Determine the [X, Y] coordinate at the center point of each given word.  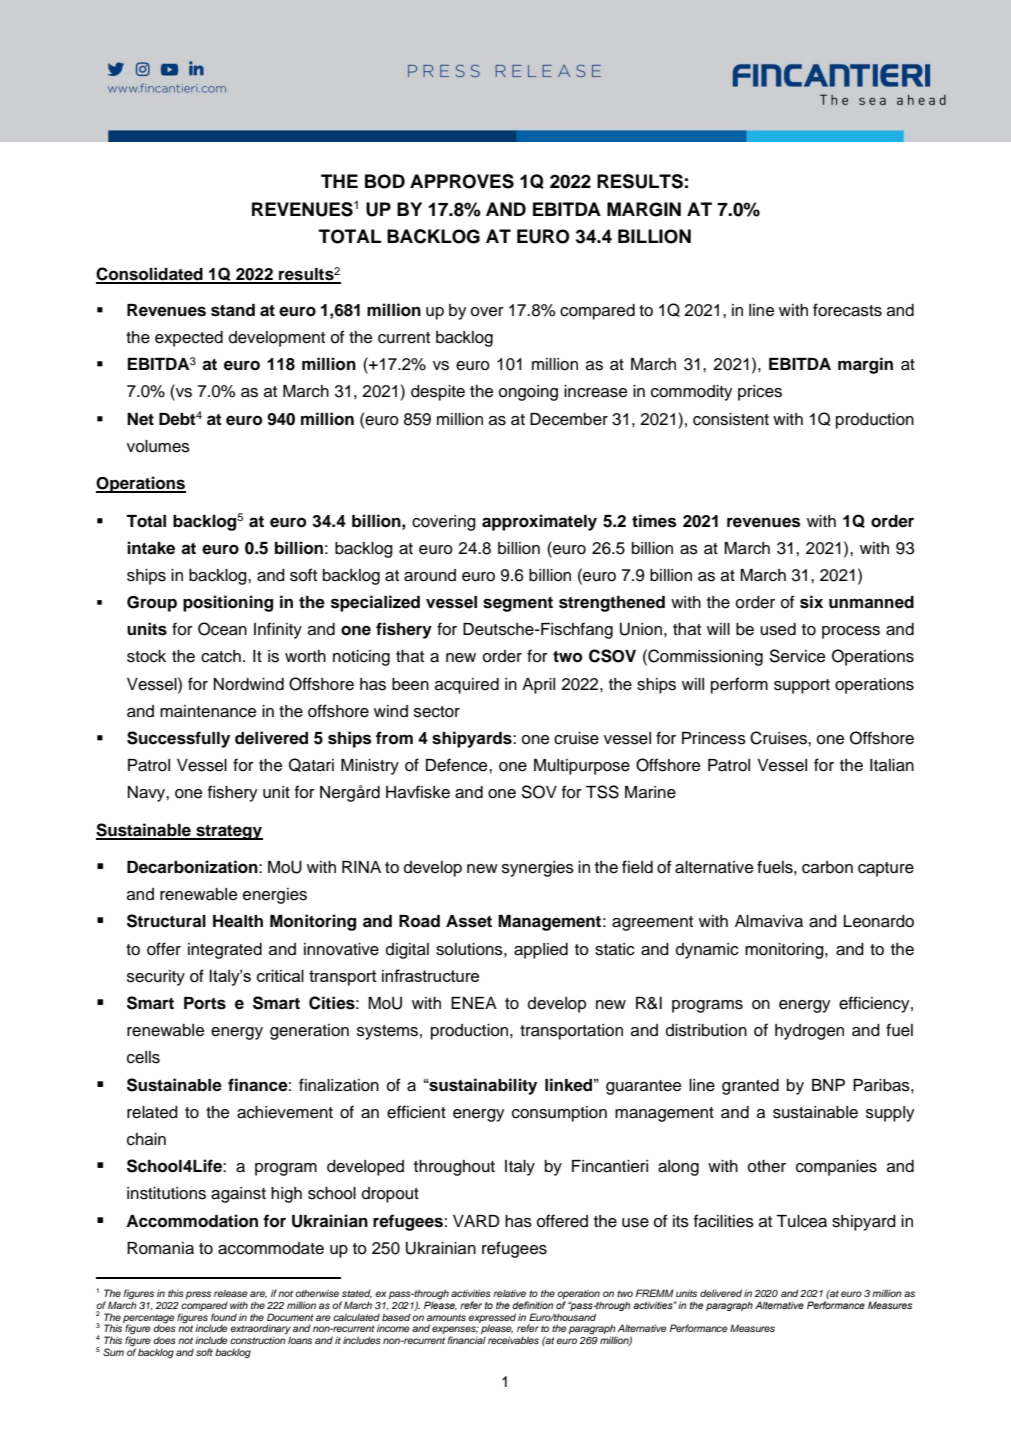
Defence [458, 765]
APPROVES [462, 181]
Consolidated [150, 275]
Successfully [178, 739]
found [224, 1317]
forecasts [847, 310]
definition [532, 1305]
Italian [892, 765]
